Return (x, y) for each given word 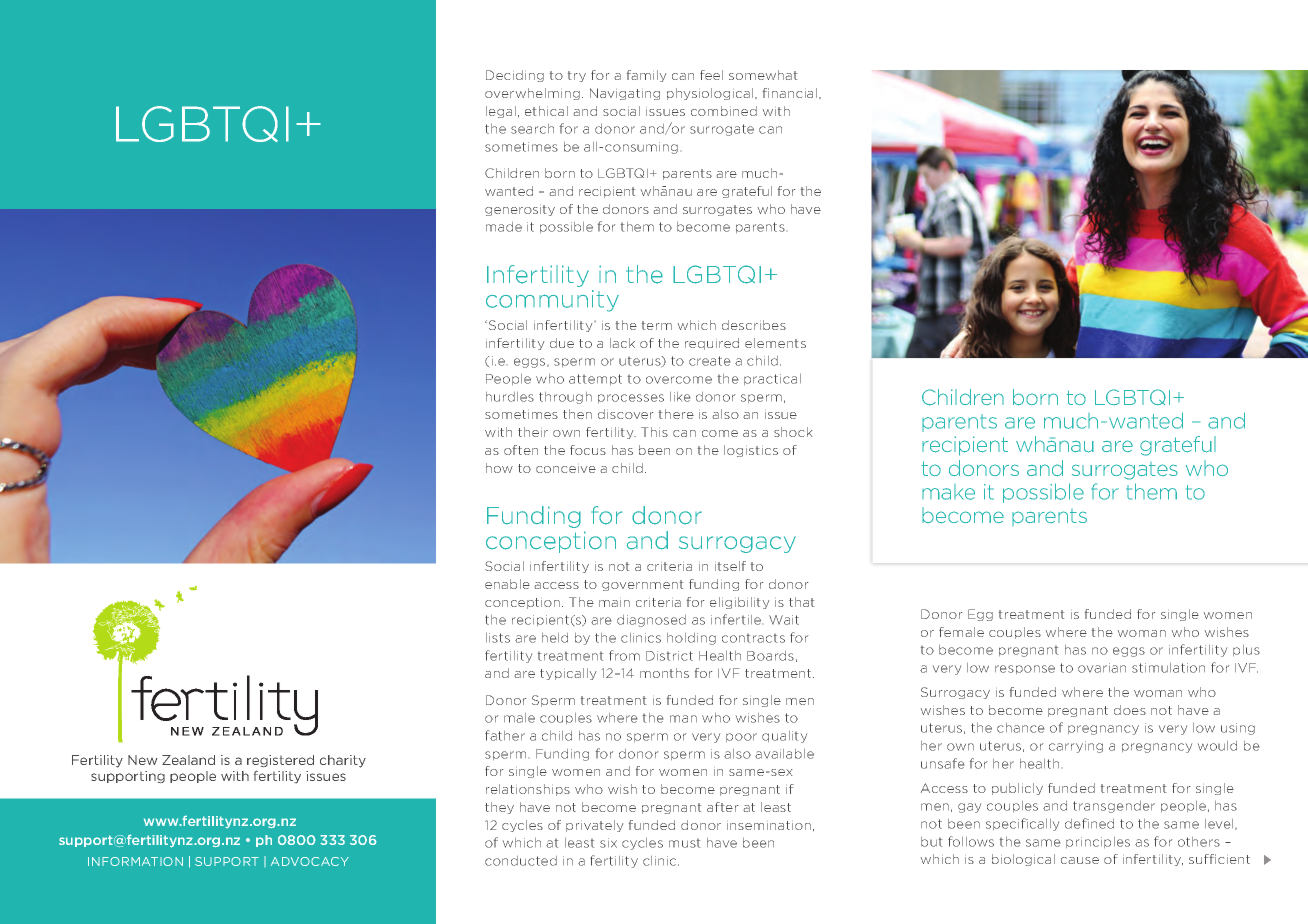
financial (790, 93)
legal (501, 112)
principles (1098, 842)
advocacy (310, 861)
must (684, 843)
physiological (711, 94)
